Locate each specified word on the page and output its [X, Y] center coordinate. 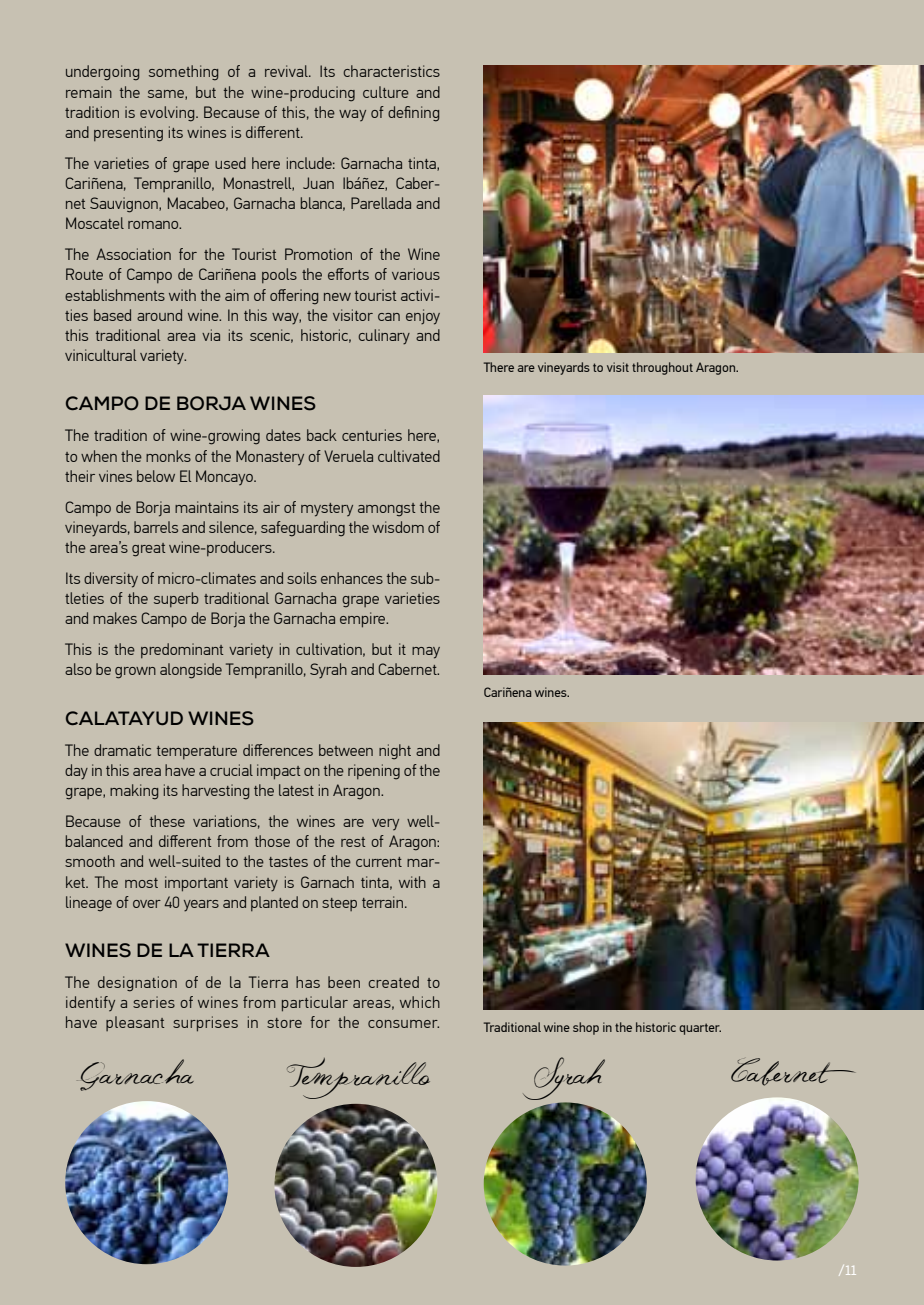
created [393, 982]
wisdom [398, 527]
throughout [662, 368]
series [154, 1002]
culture [386, 92]
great [149, 550]
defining [413, 114]
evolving [168, 114]
